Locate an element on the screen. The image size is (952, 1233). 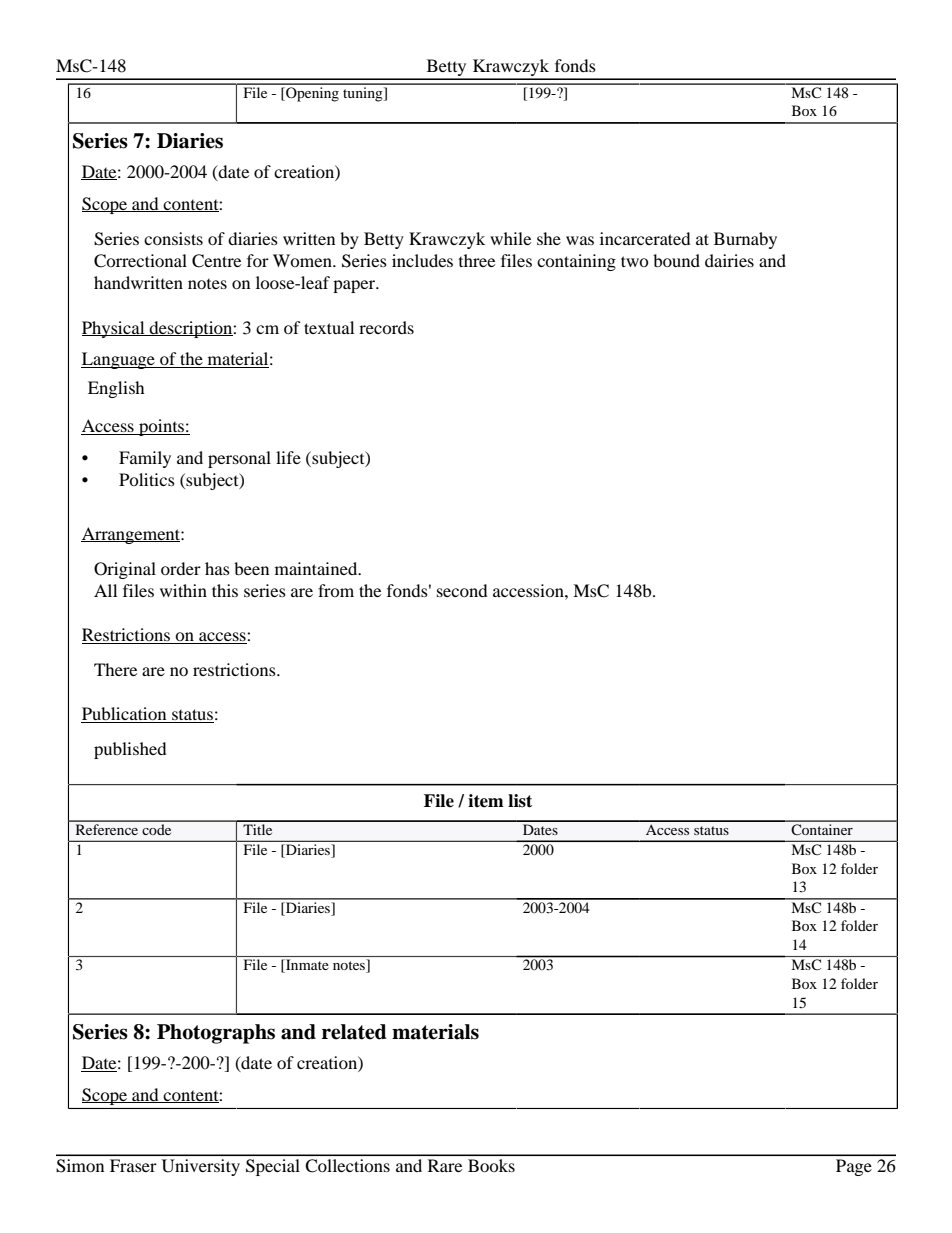
Centre is located at coordinates (216, 261).
